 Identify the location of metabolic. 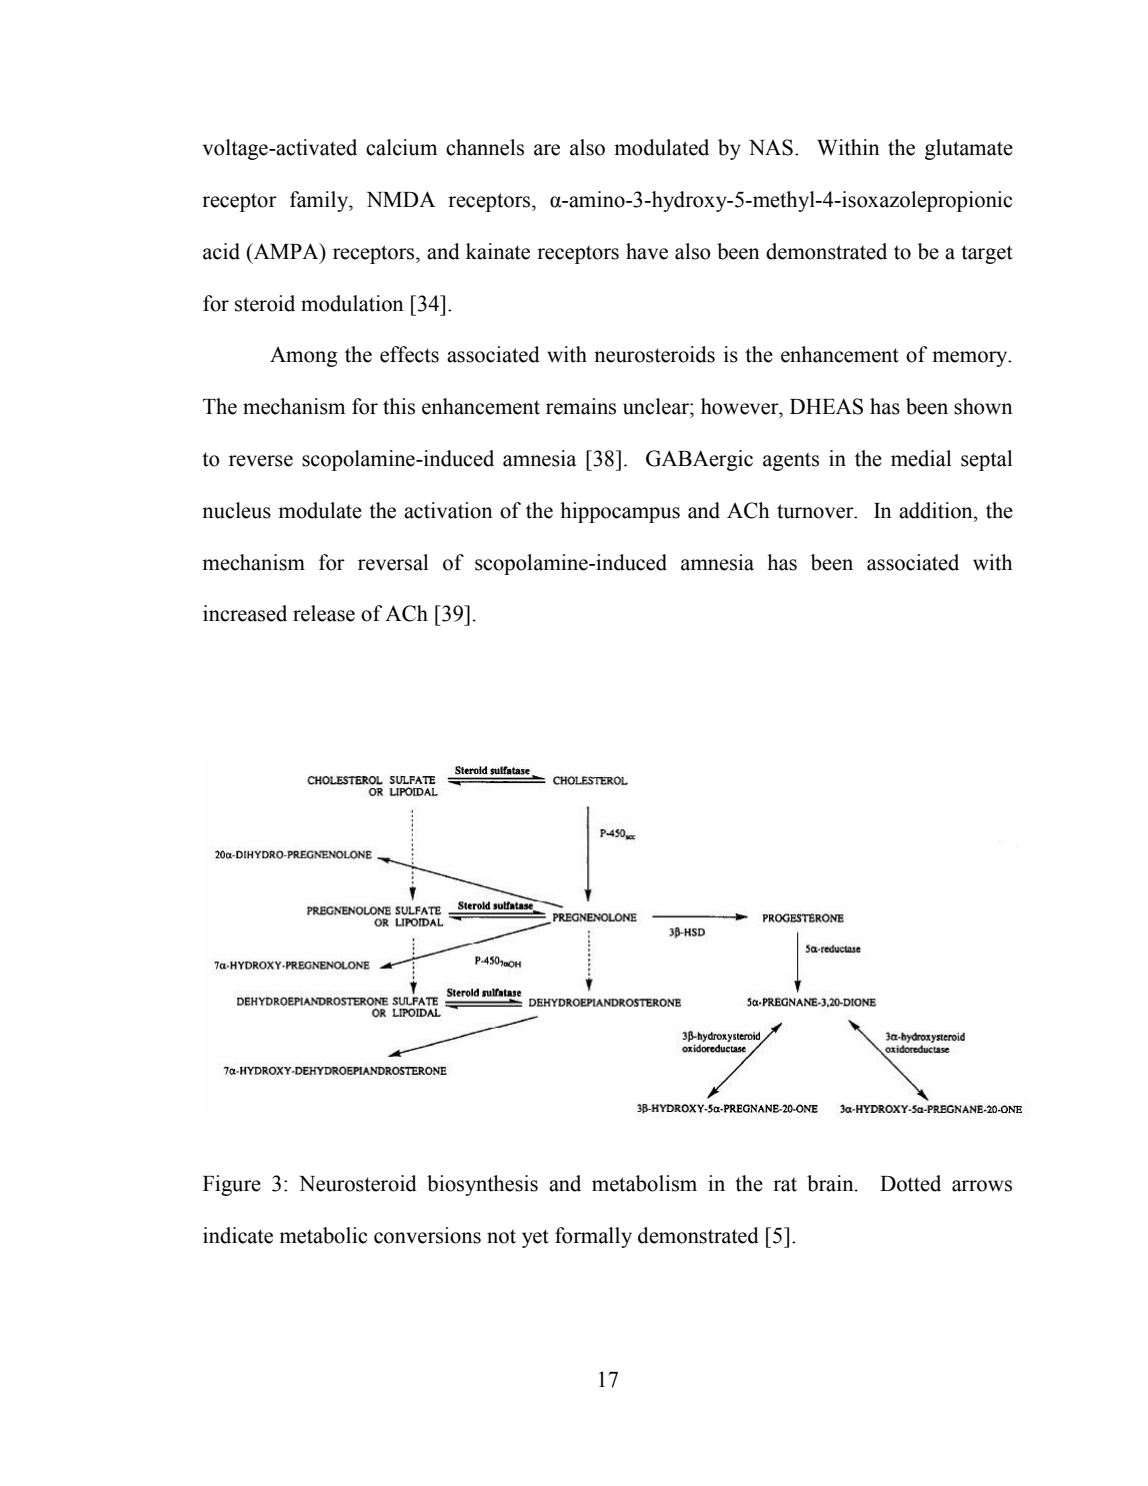
(323, 1235).
